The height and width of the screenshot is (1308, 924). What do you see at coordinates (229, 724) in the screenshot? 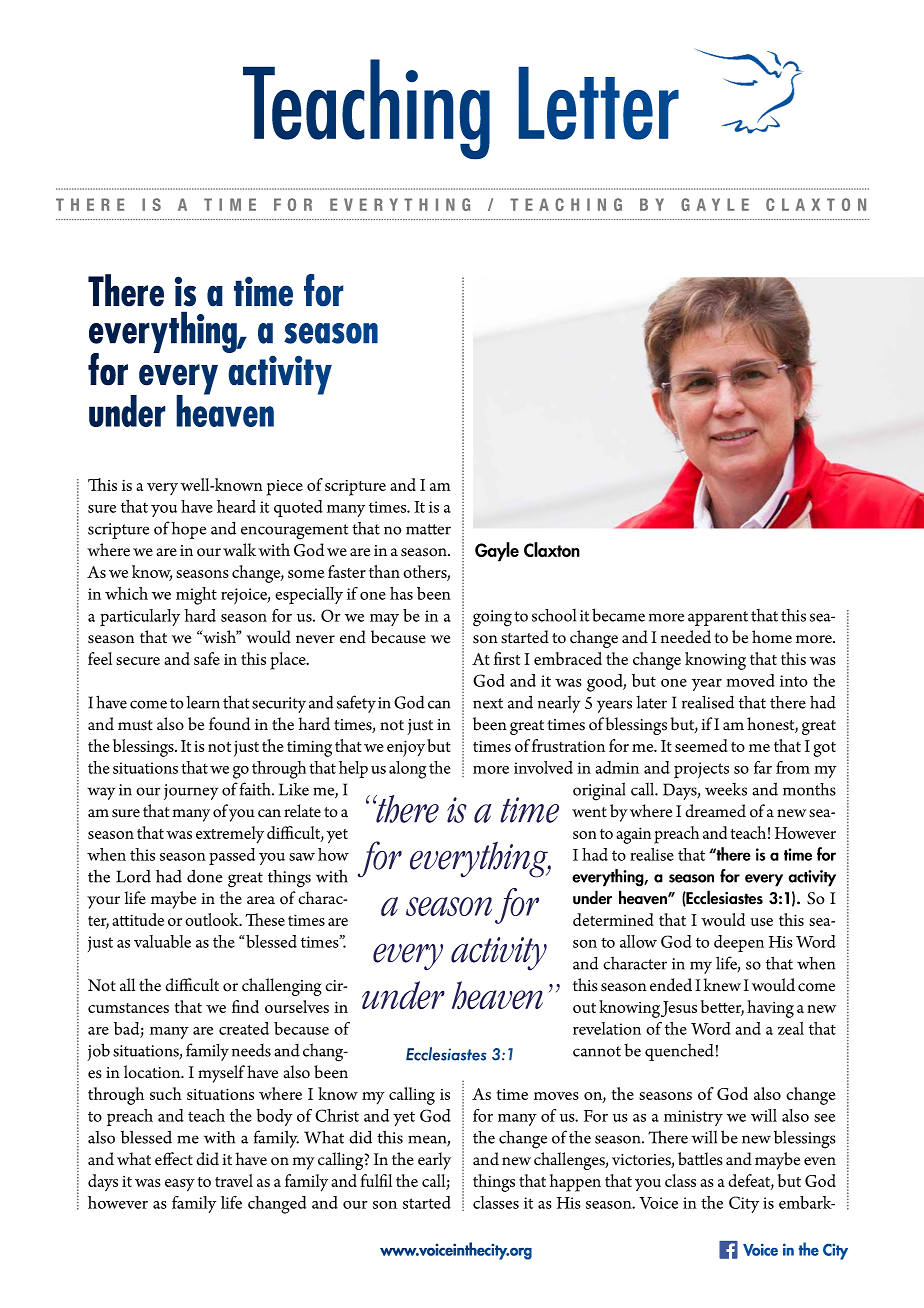
I see `found` at bounding box center [229, 724].
